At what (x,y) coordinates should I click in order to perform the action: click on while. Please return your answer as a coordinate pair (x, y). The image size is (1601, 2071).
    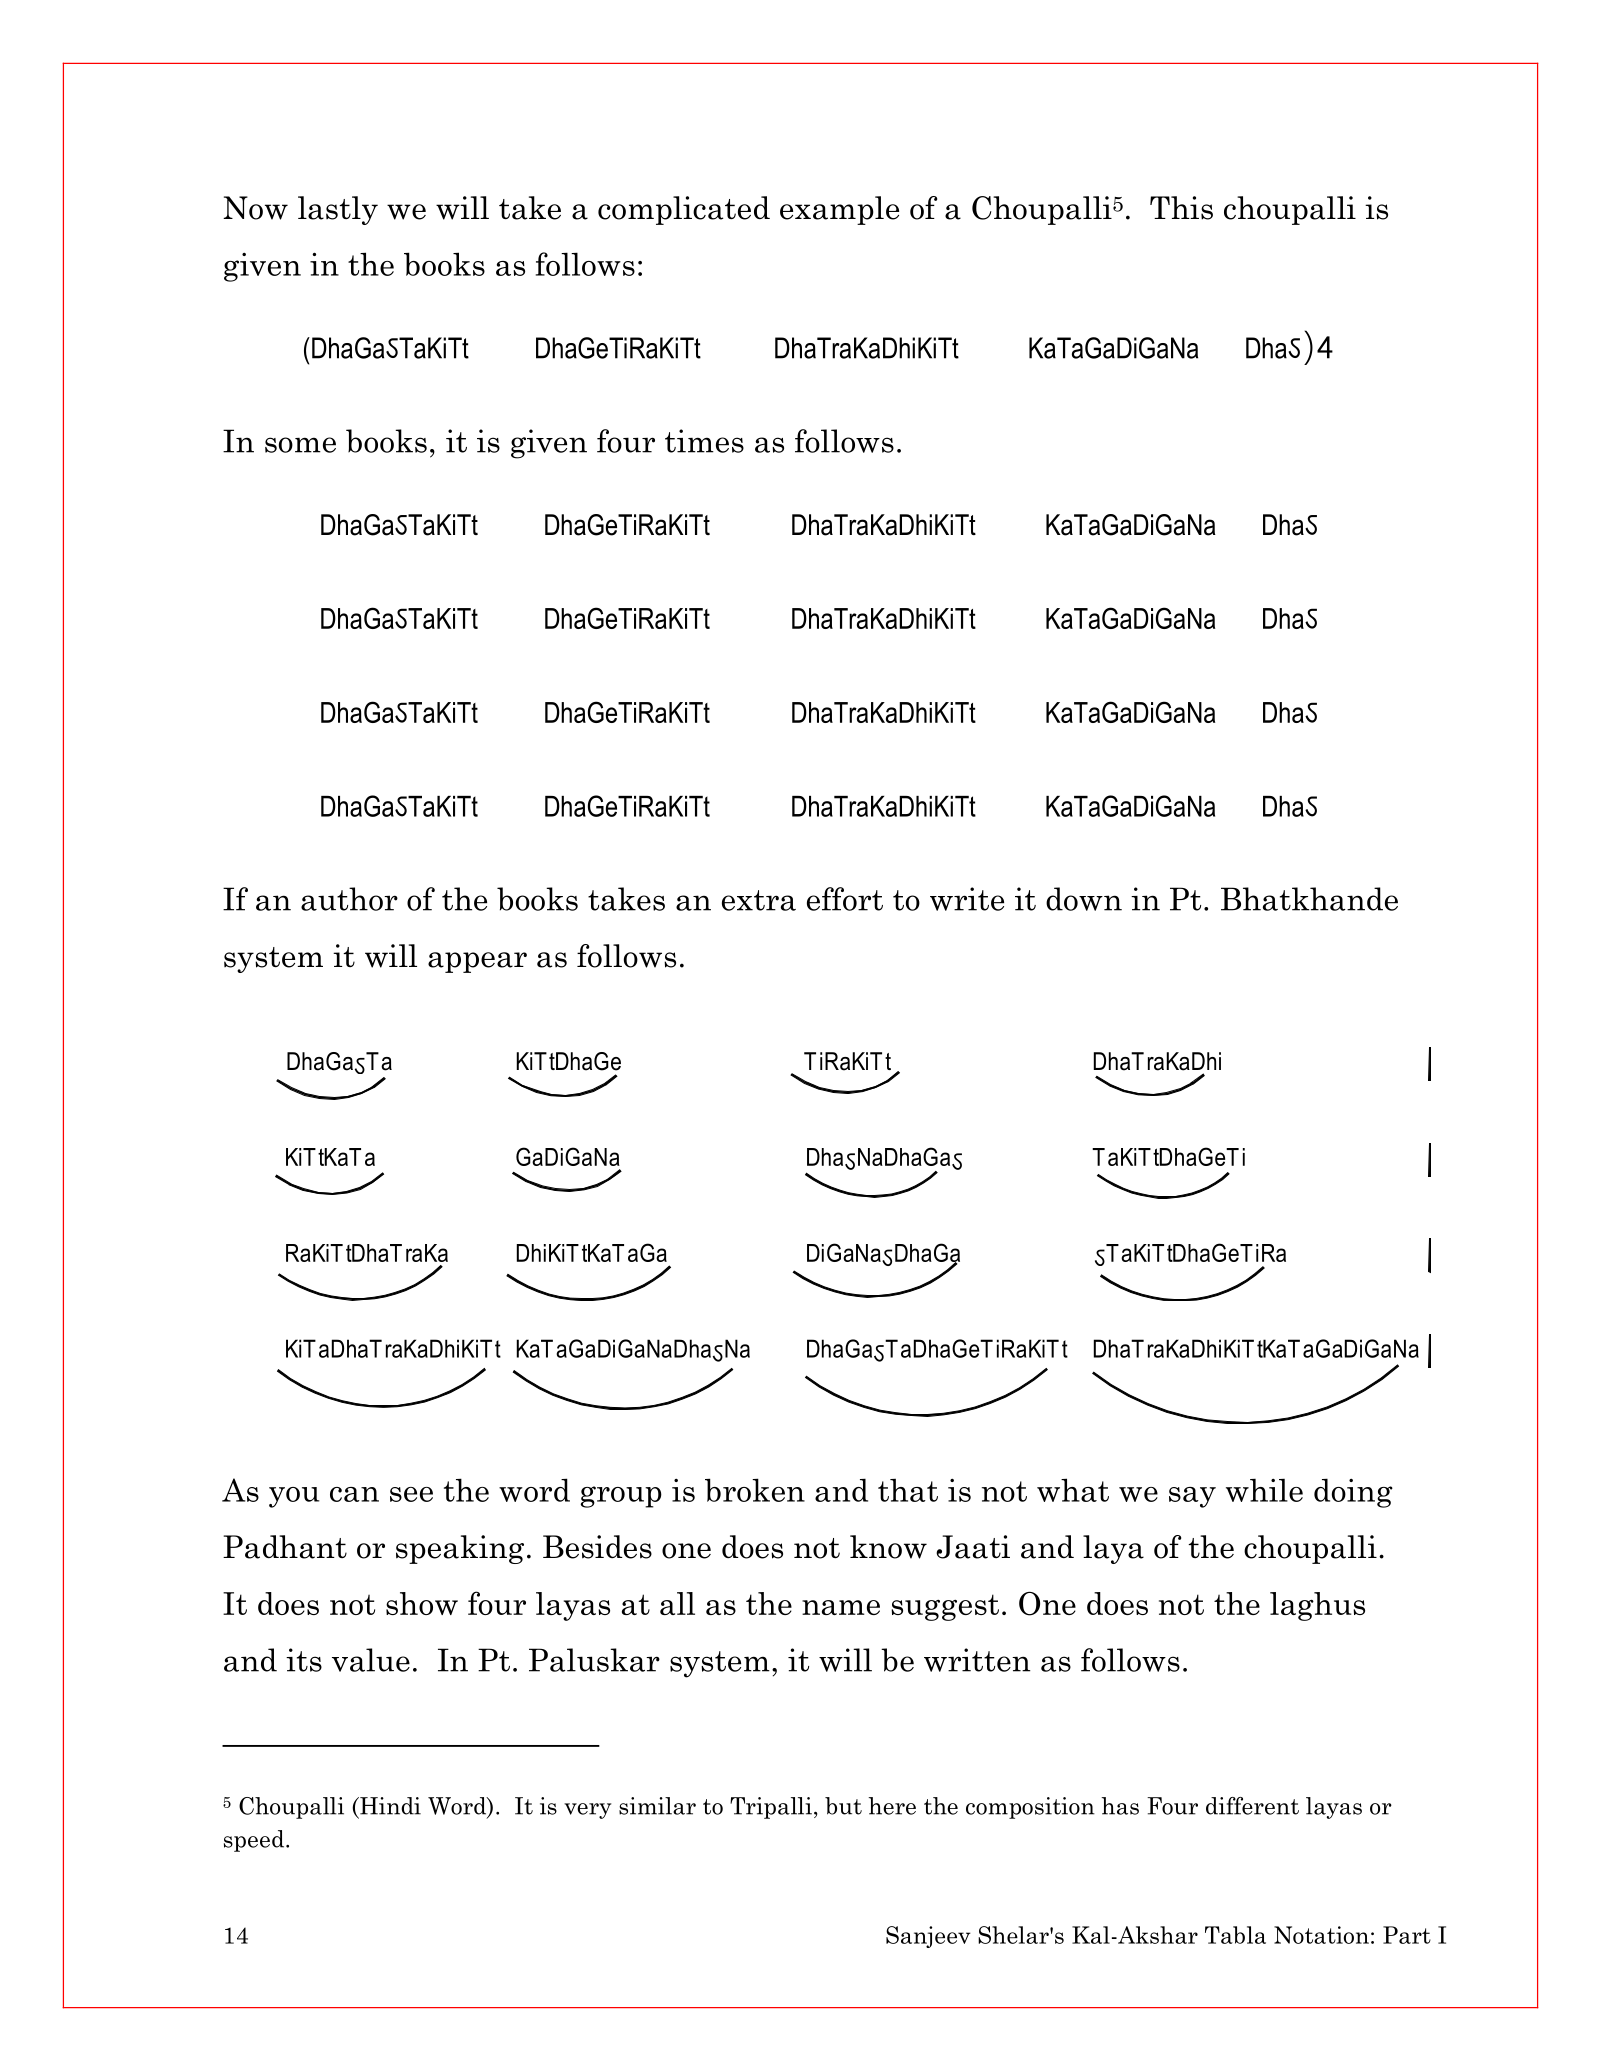
    Looking at the image, I should click on (1264, 1490).
